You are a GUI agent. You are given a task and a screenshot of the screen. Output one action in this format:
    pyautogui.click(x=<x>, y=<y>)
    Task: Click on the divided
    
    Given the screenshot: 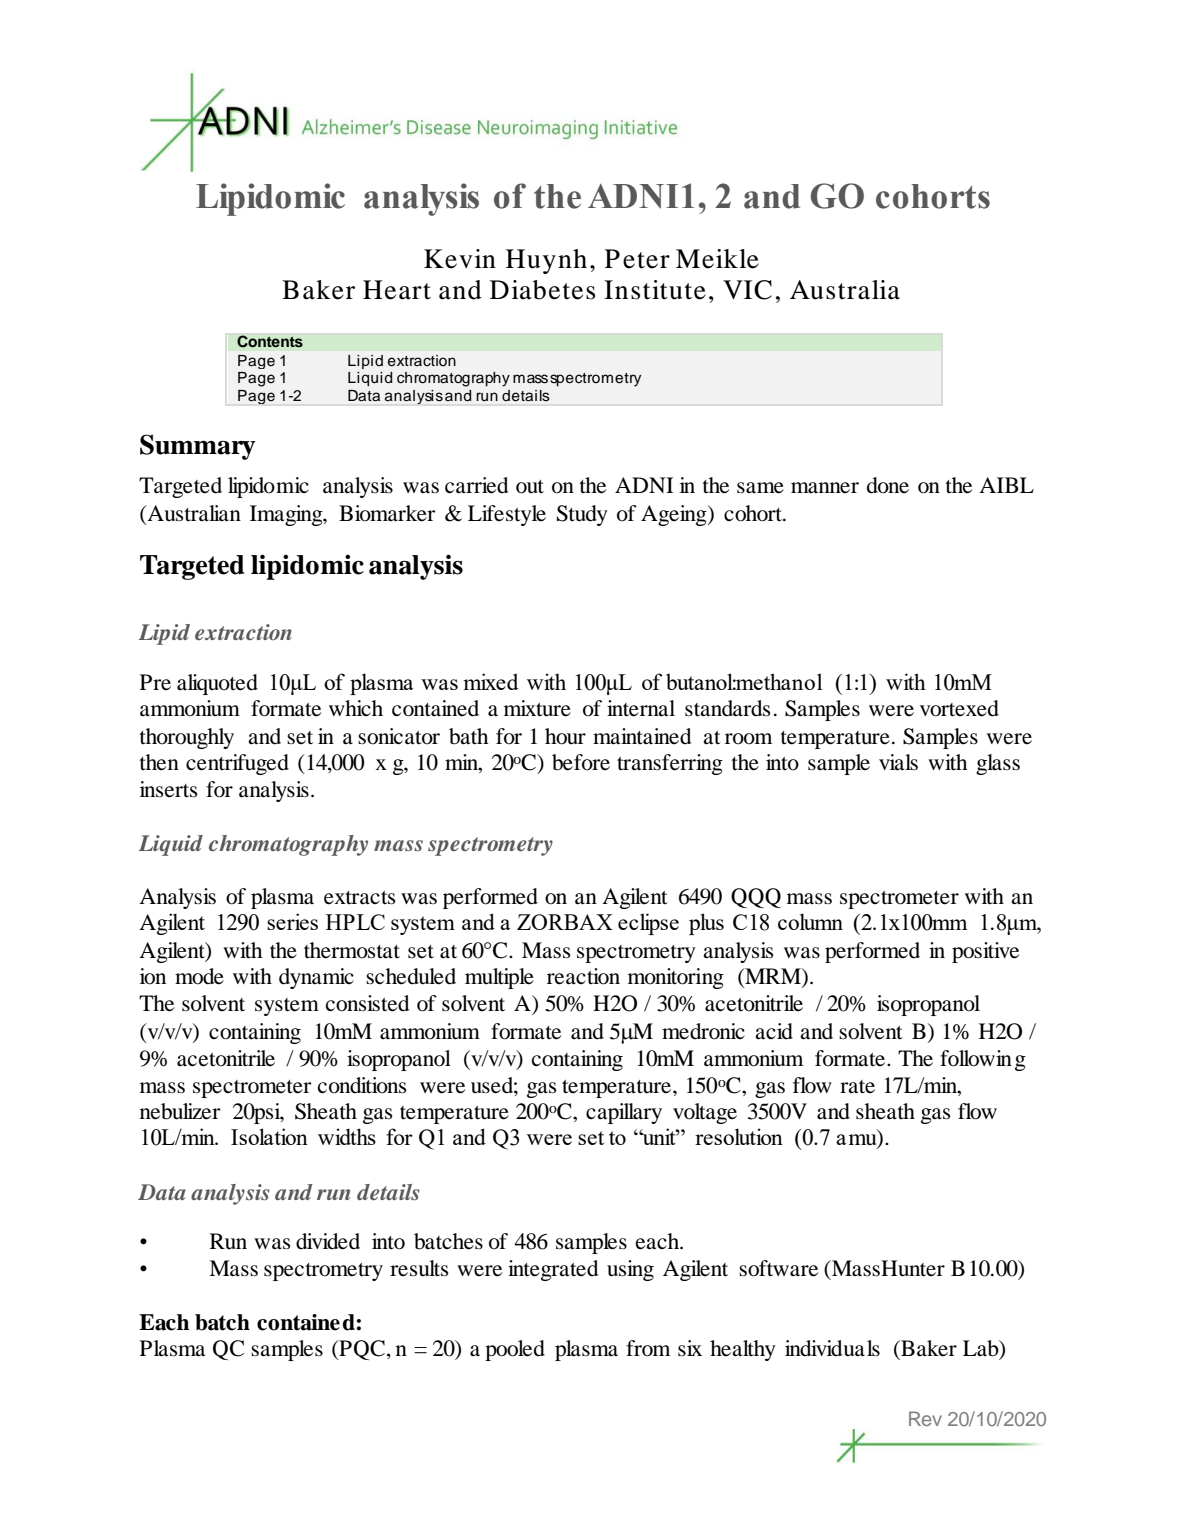 What is the action you would take?
    pyautogui.click(x=328, y=1241)
